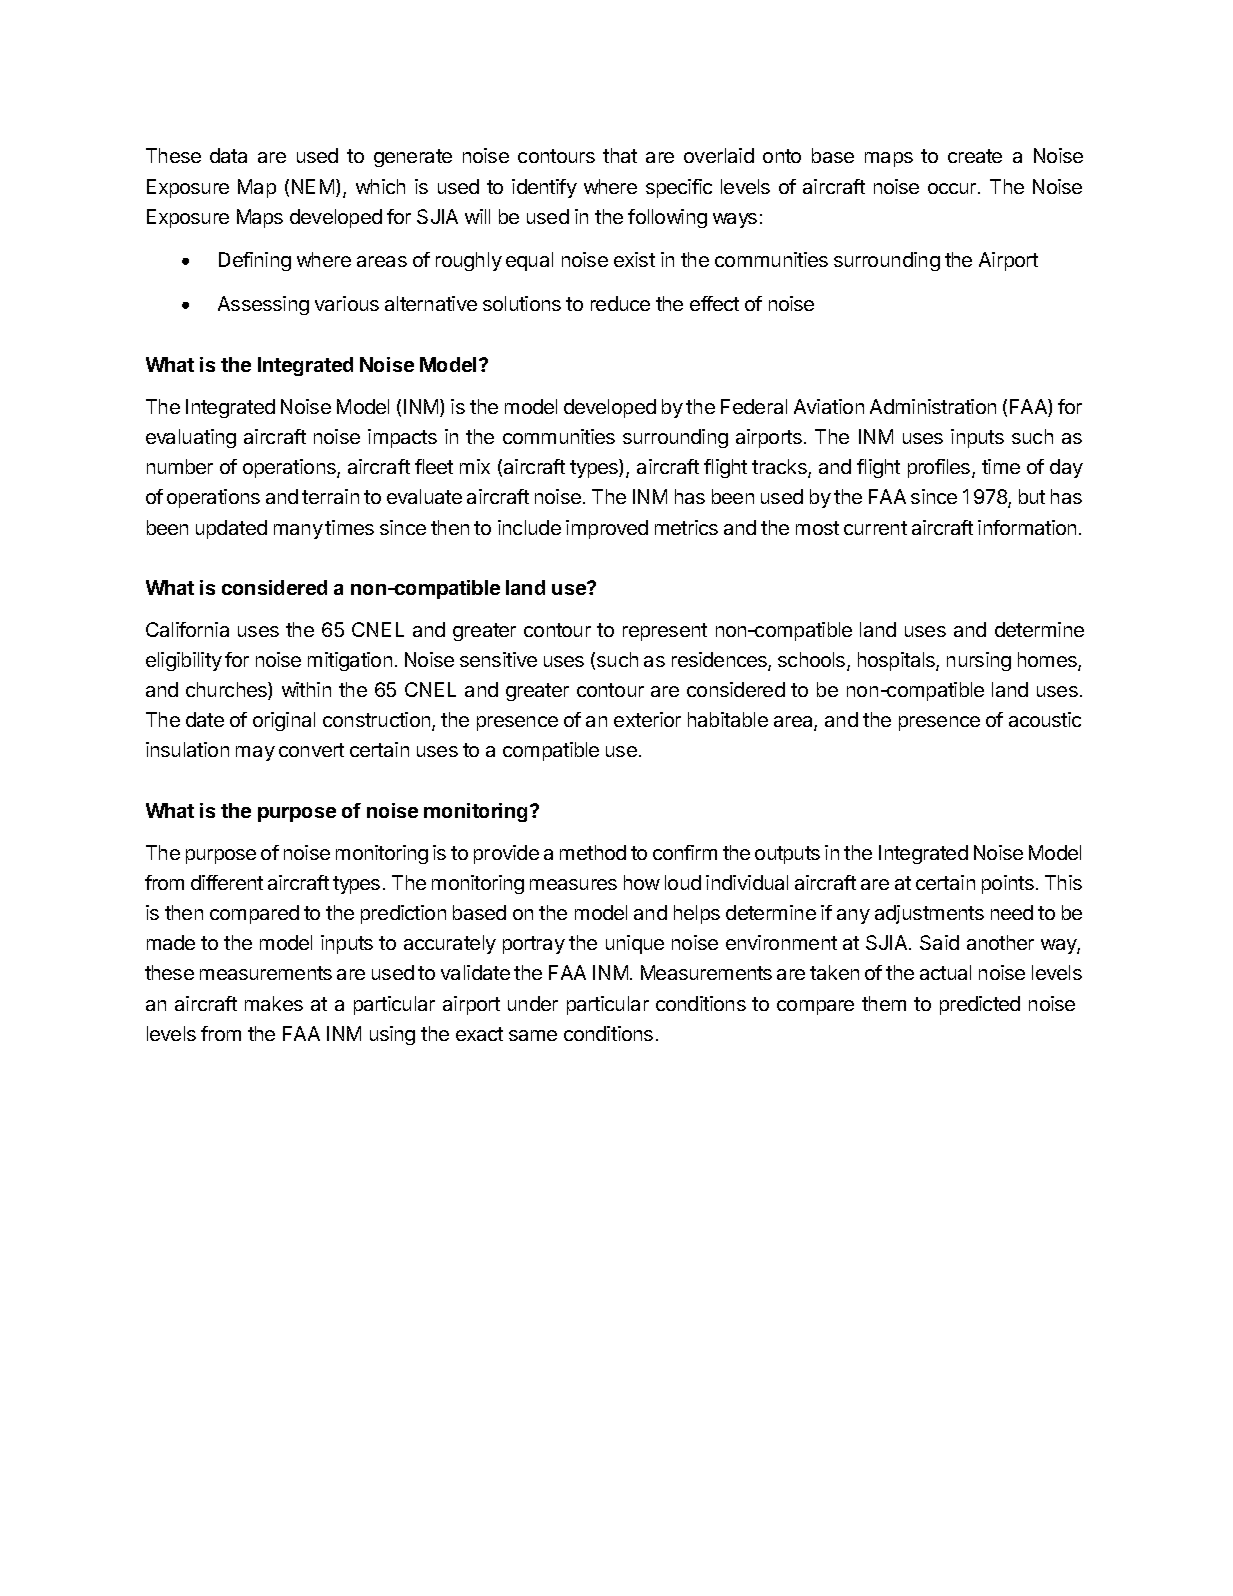 The height and width of the image is (1596, 1233). Describe the element at coordinates (953, 188) in the image. I see `occur` at that location.
